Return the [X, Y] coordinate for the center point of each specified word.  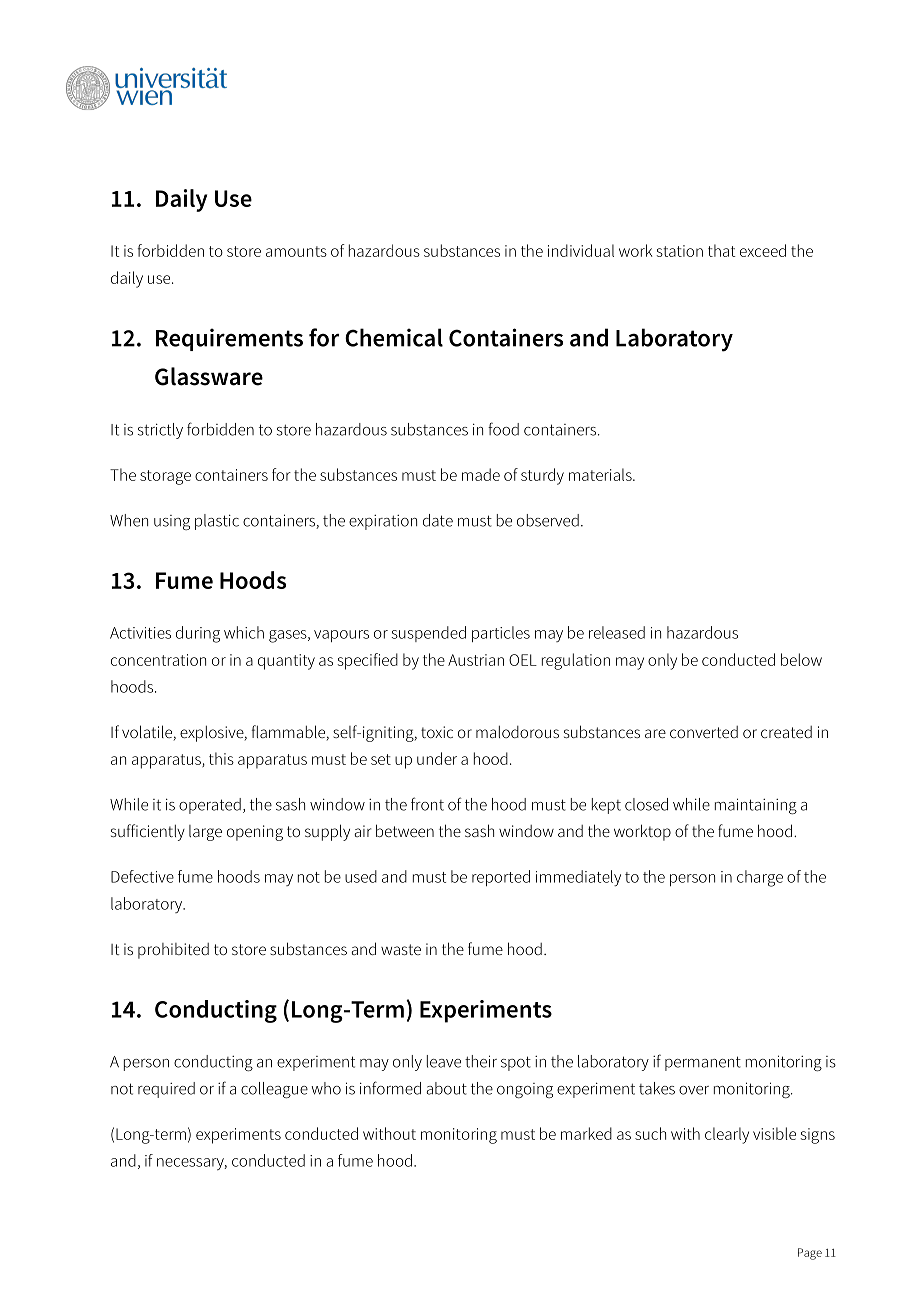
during [198, 634]
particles [501, 634]
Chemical [394, 337]
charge [760, 878]
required [166, 1090]
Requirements [229, 339]
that [722, 250]
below [801, 659]
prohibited [173, 951]
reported [501, 878]
